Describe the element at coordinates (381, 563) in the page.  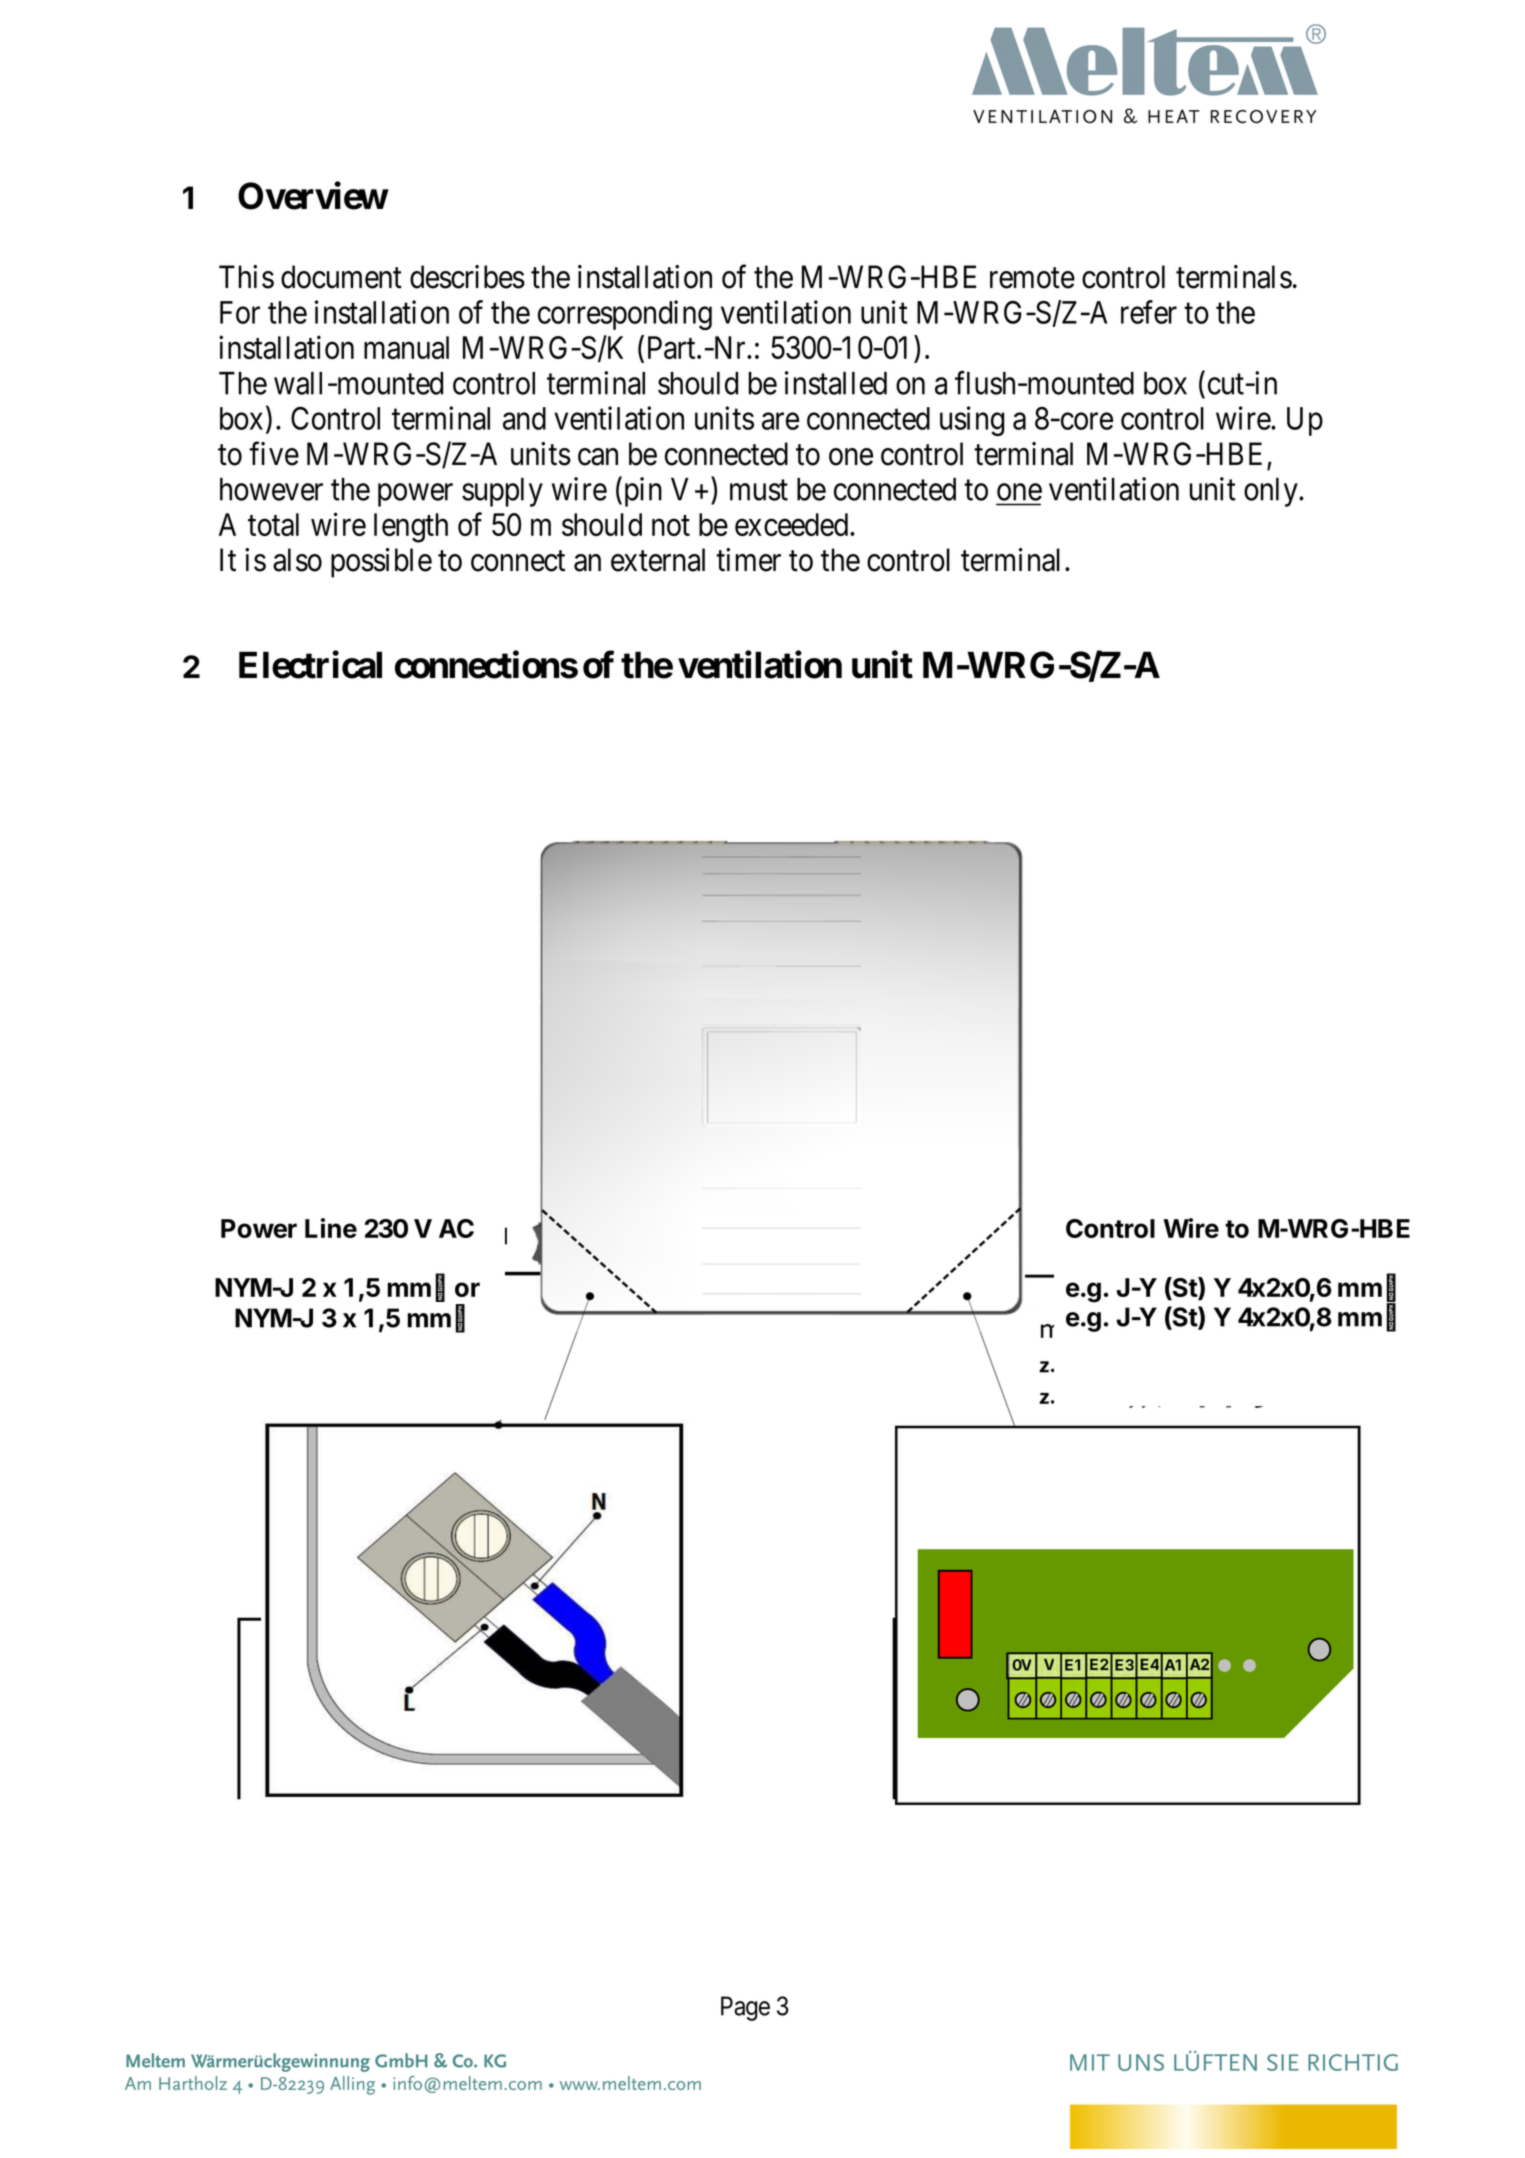
I see `possible` at that location.
